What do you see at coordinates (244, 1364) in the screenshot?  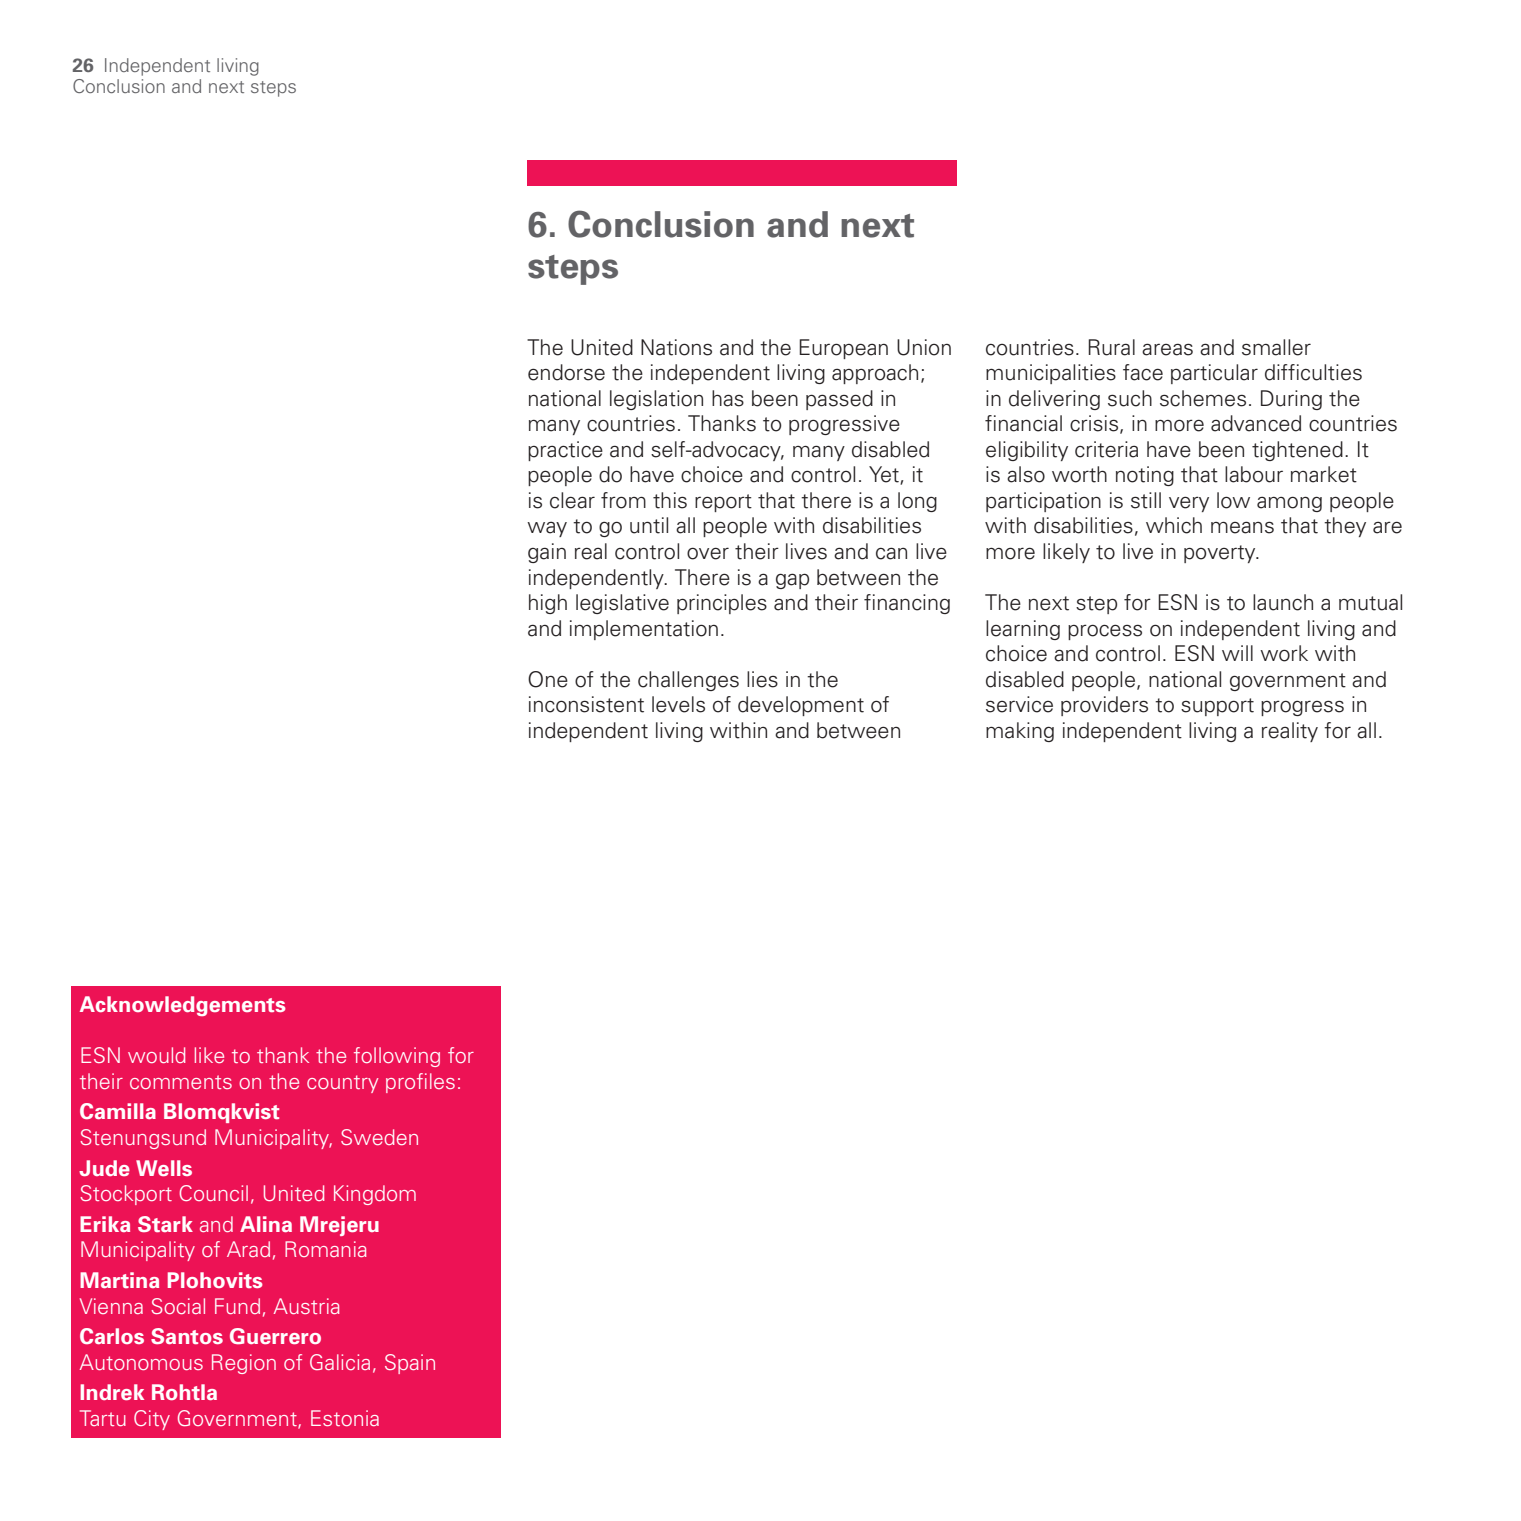 I see `Region` at bounding box center [244, 1364].
